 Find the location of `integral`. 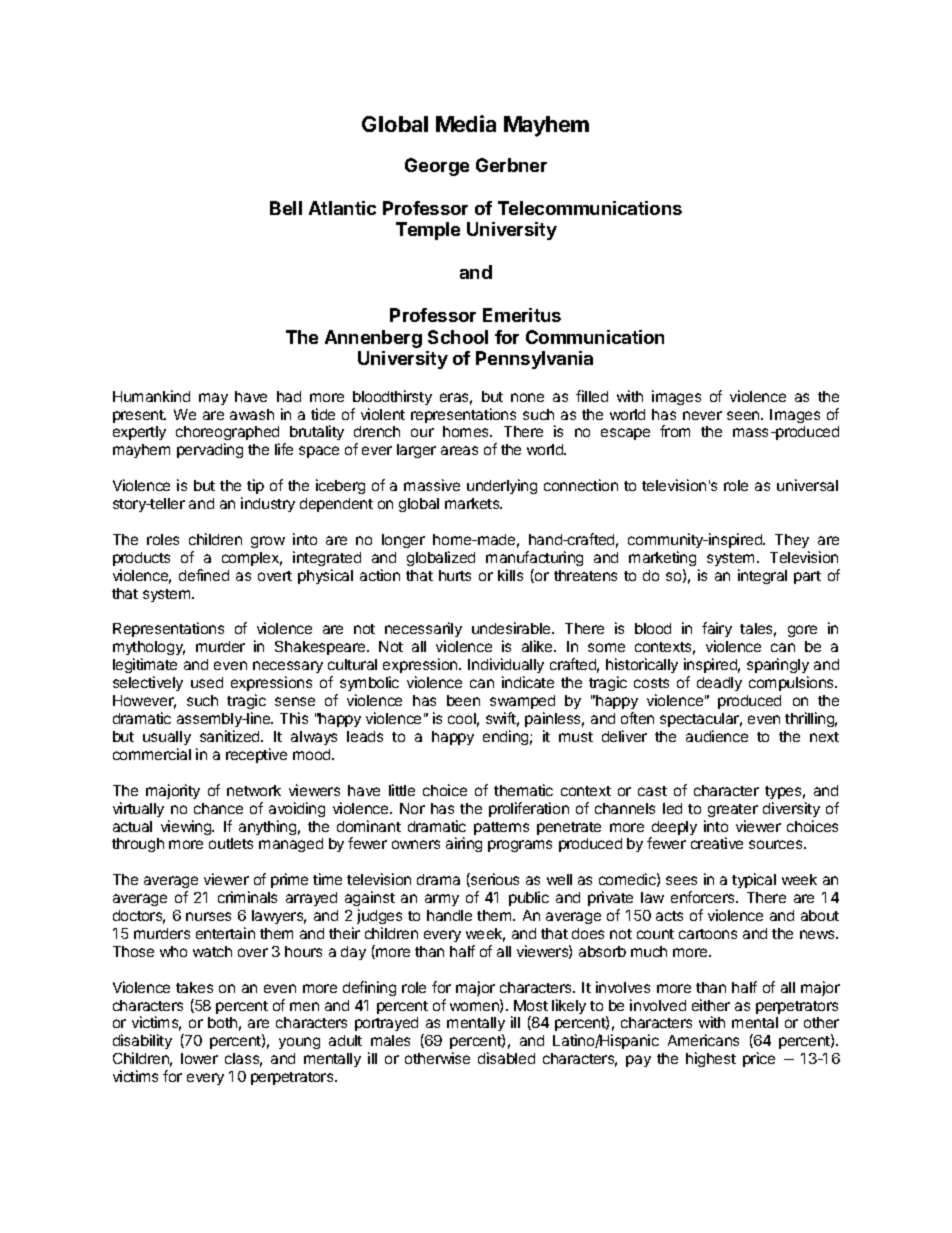

integral is located at coordinates (762, 576).
